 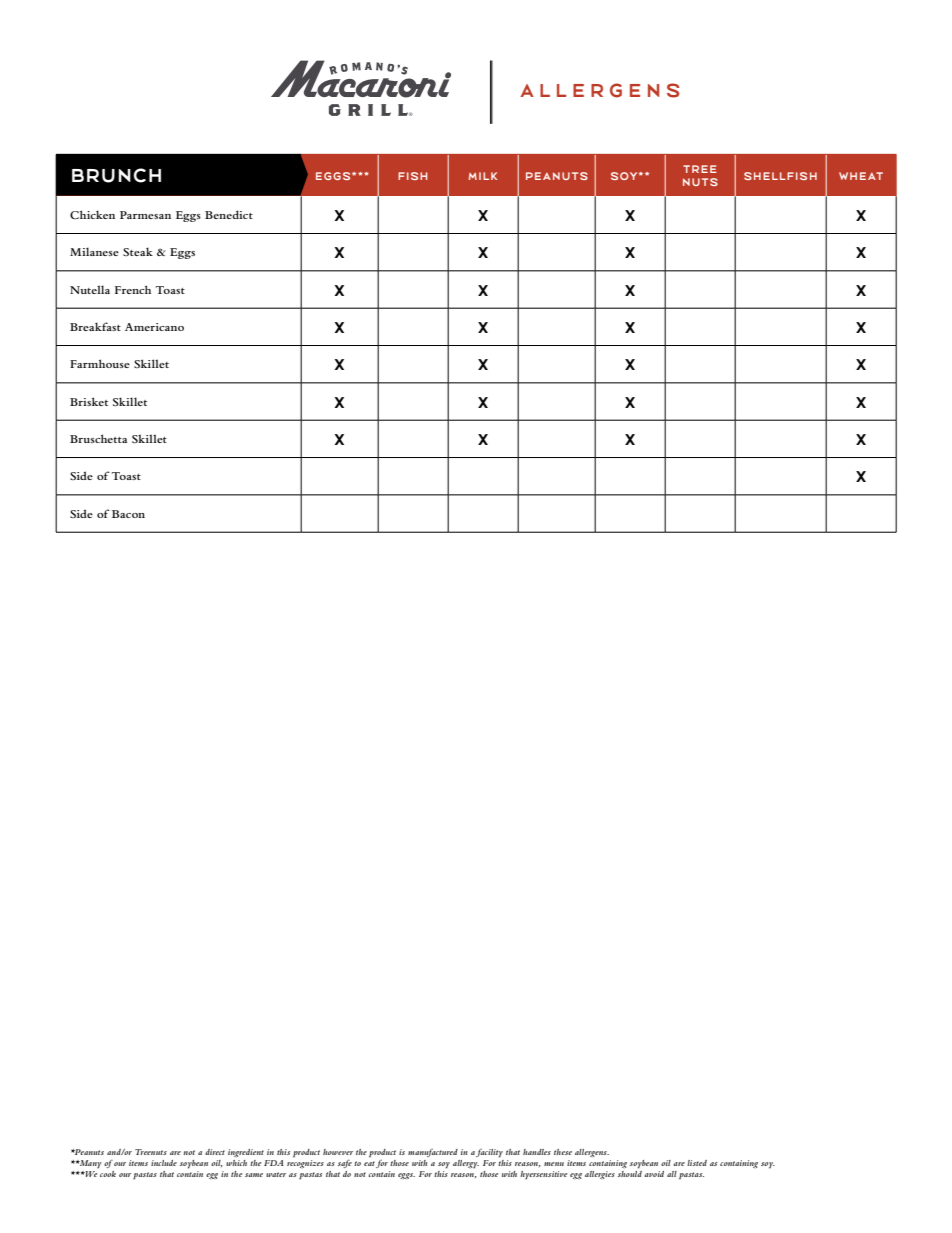 I want to click on MILK, so click(x=483, y=176).
